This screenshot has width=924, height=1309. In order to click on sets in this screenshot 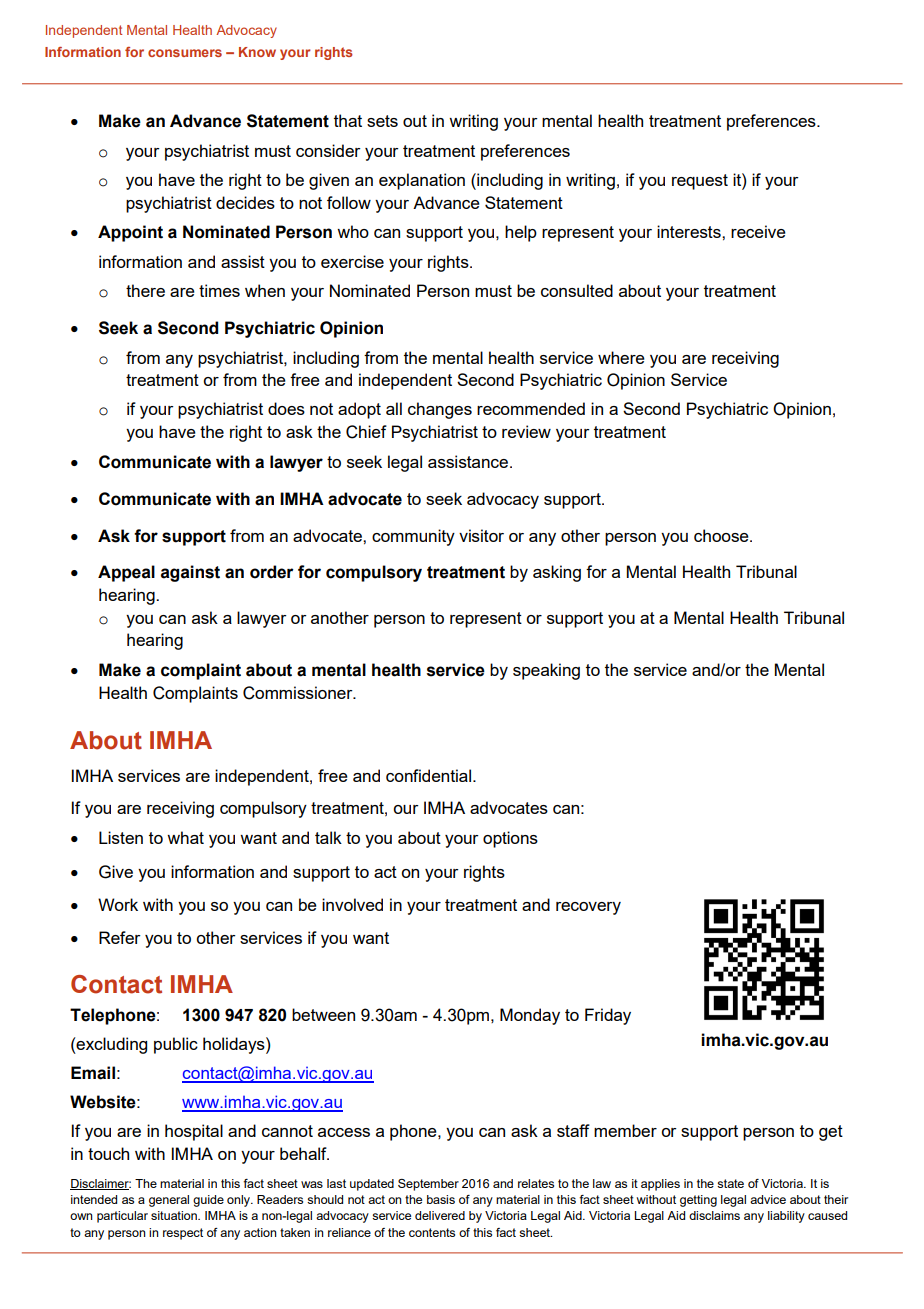, I will do `click(382, 121)`.
